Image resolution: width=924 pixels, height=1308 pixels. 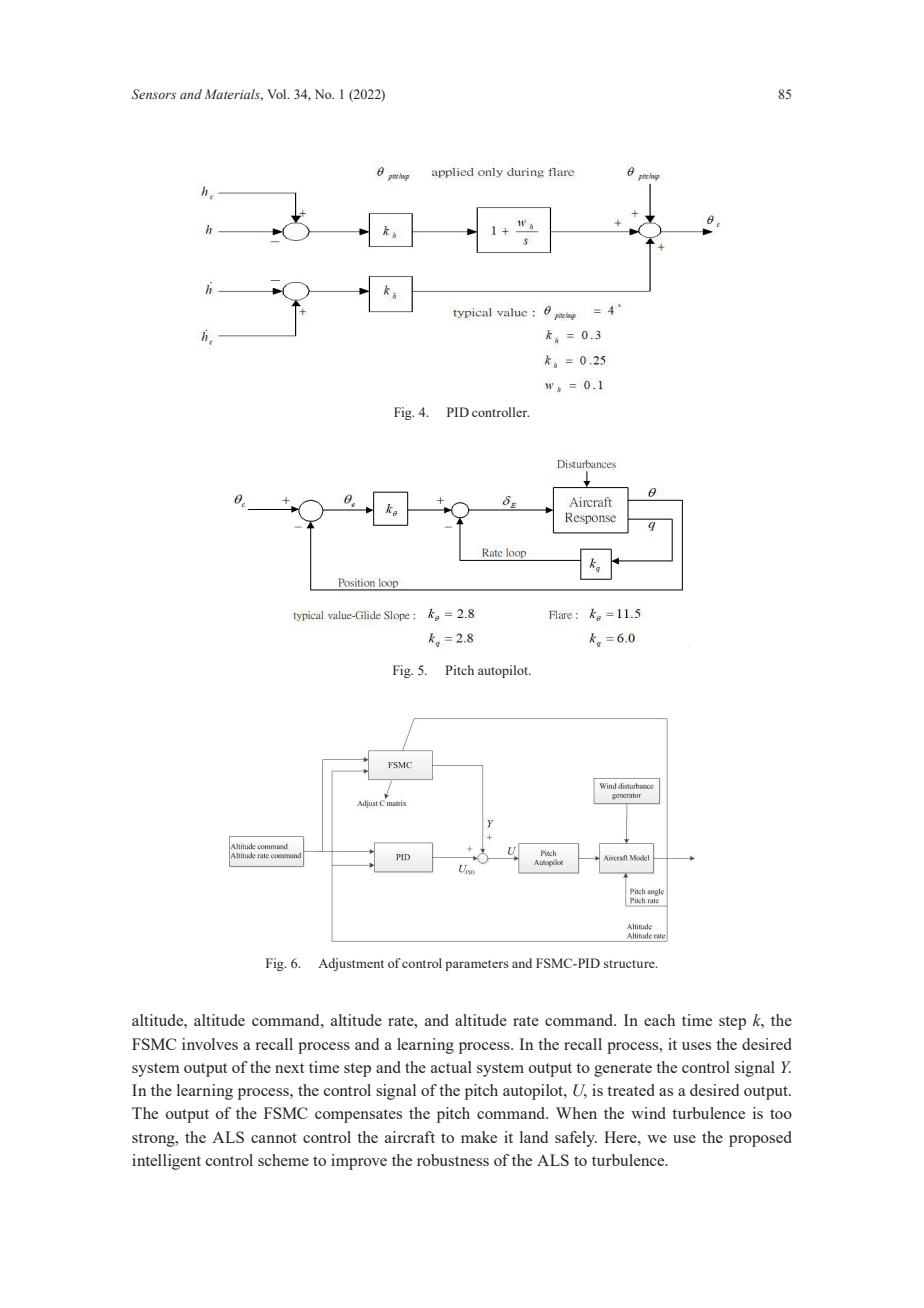 I want to click on next, so click(x=289, y=1068).
